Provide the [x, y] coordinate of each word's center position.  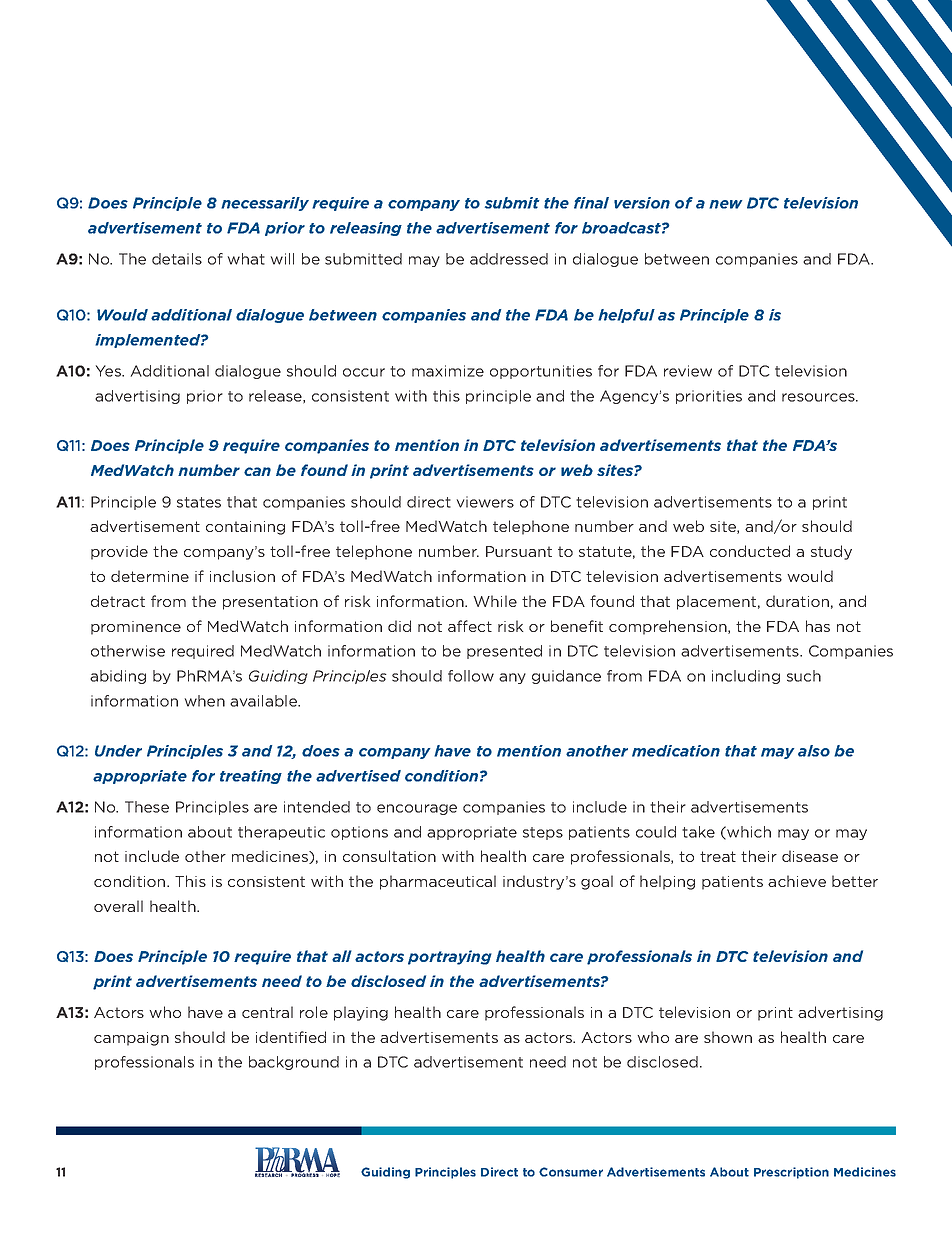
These [147, 807]
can [257, 471]
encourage [417, 809]
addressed [509, 259]
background [294, 1063]
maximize [448, 371]
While [495, 601]
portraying [450, 957]
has [818, 626]
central [267, 1012]
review [688, 371]
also [814, 751]
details [177, 259]
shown [728, 1037]
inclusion [242, 576]
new [725, 204]
